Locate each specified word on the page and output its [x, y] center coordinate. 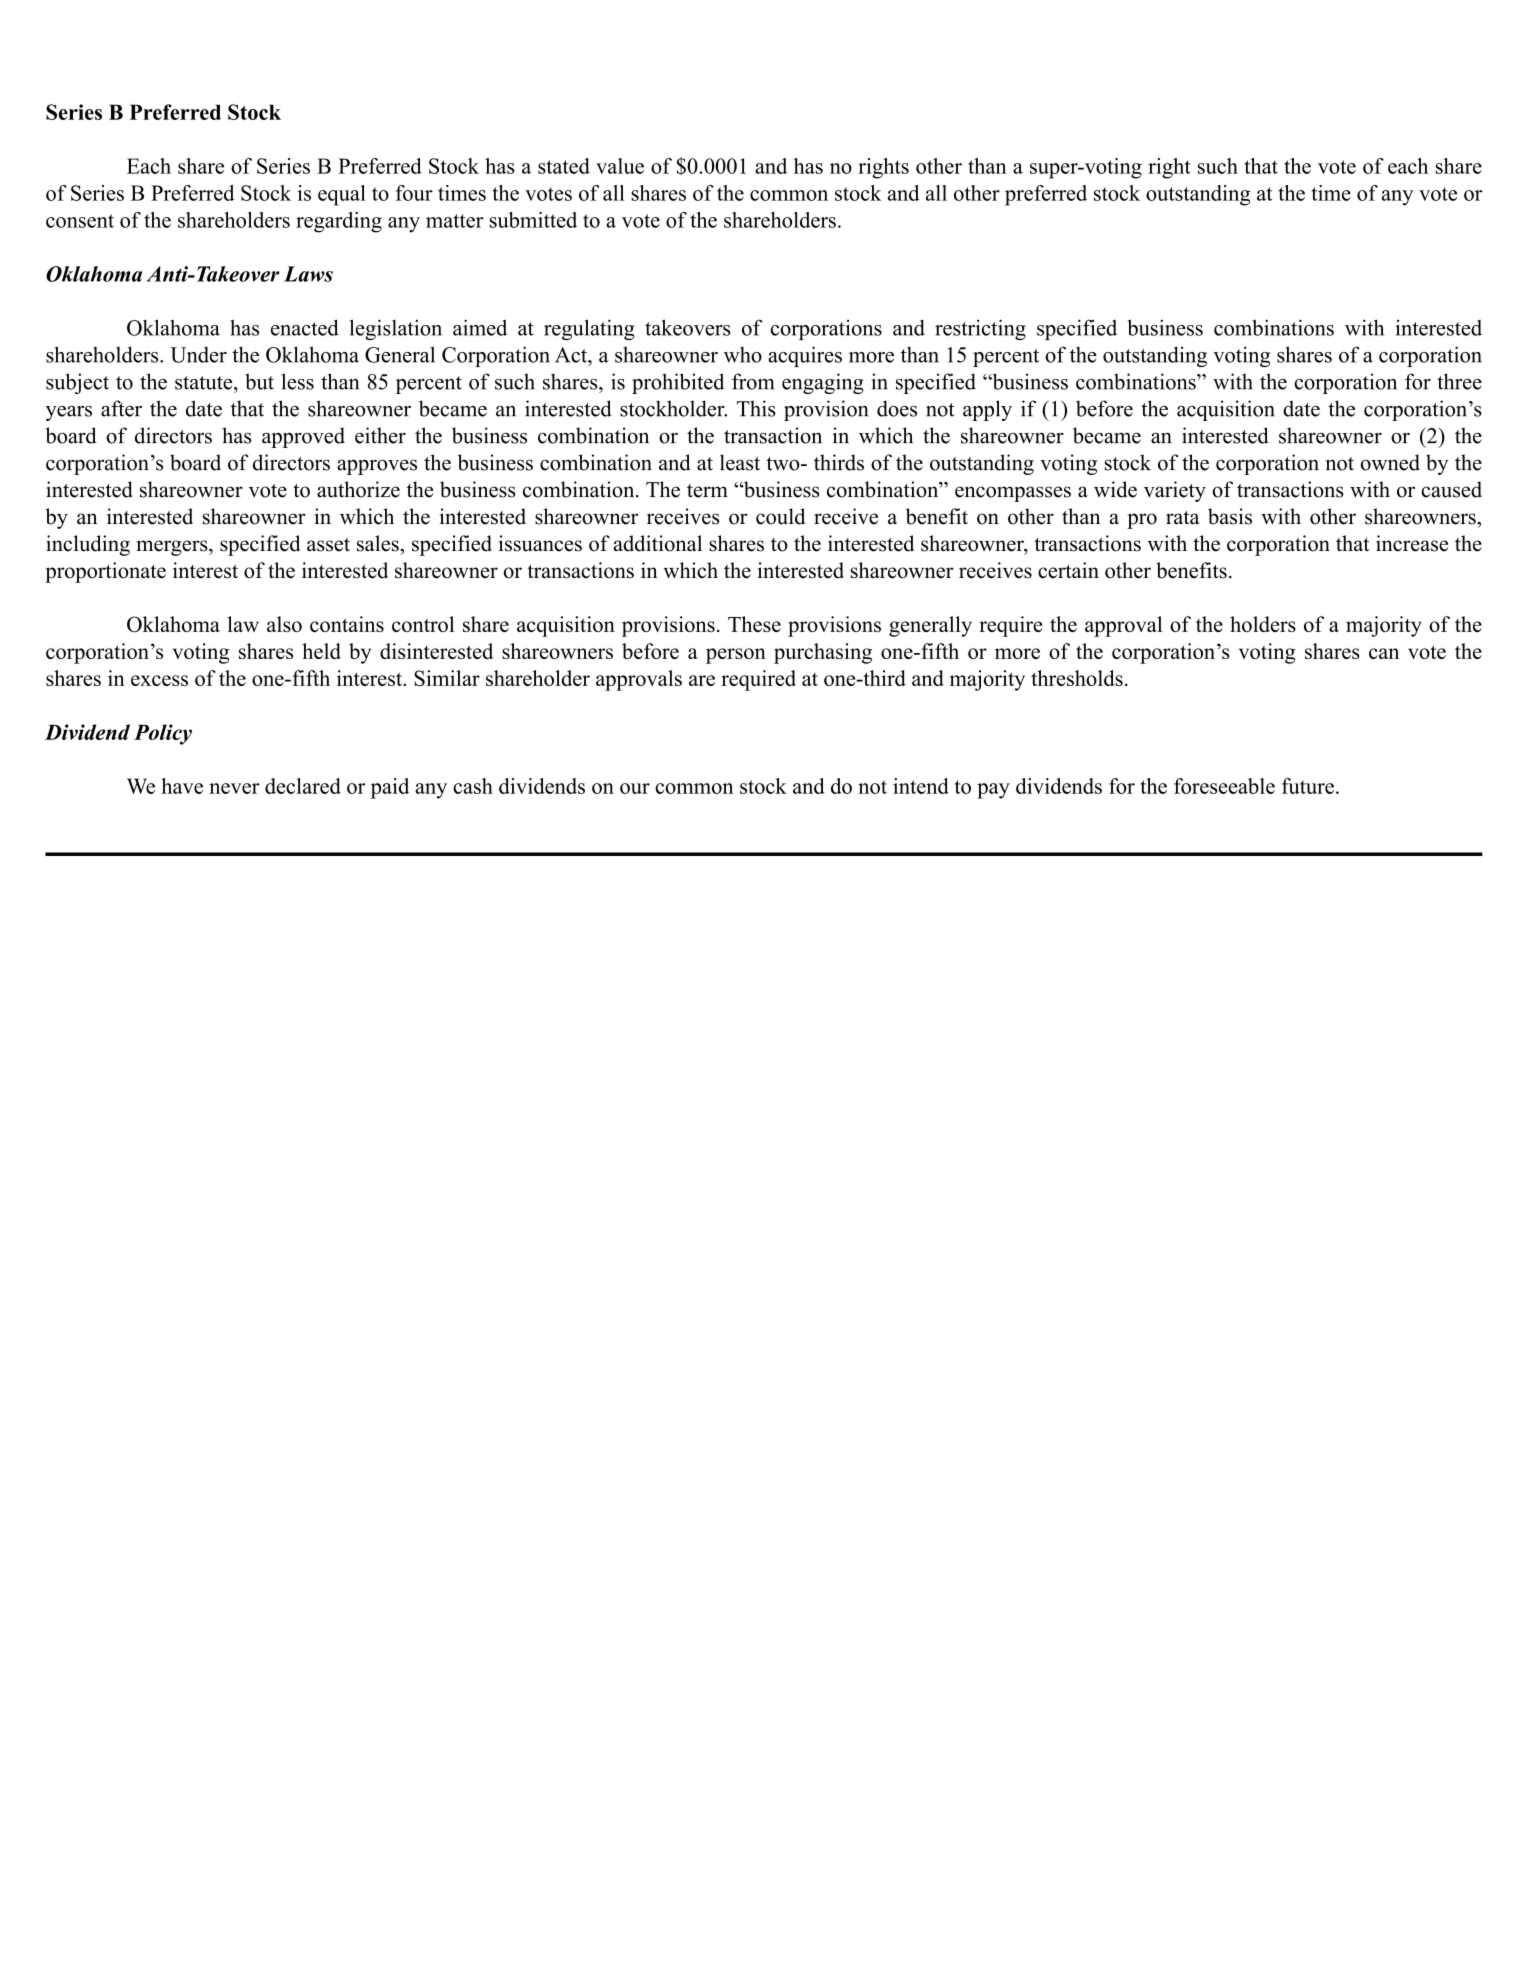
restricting [980, 329]
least [740, 462]
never [234, 788]
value [620, 166]
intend [921, 786]
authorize [358, 489]
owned [1390, 462]
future [1308, 786]
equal [342, 195]
